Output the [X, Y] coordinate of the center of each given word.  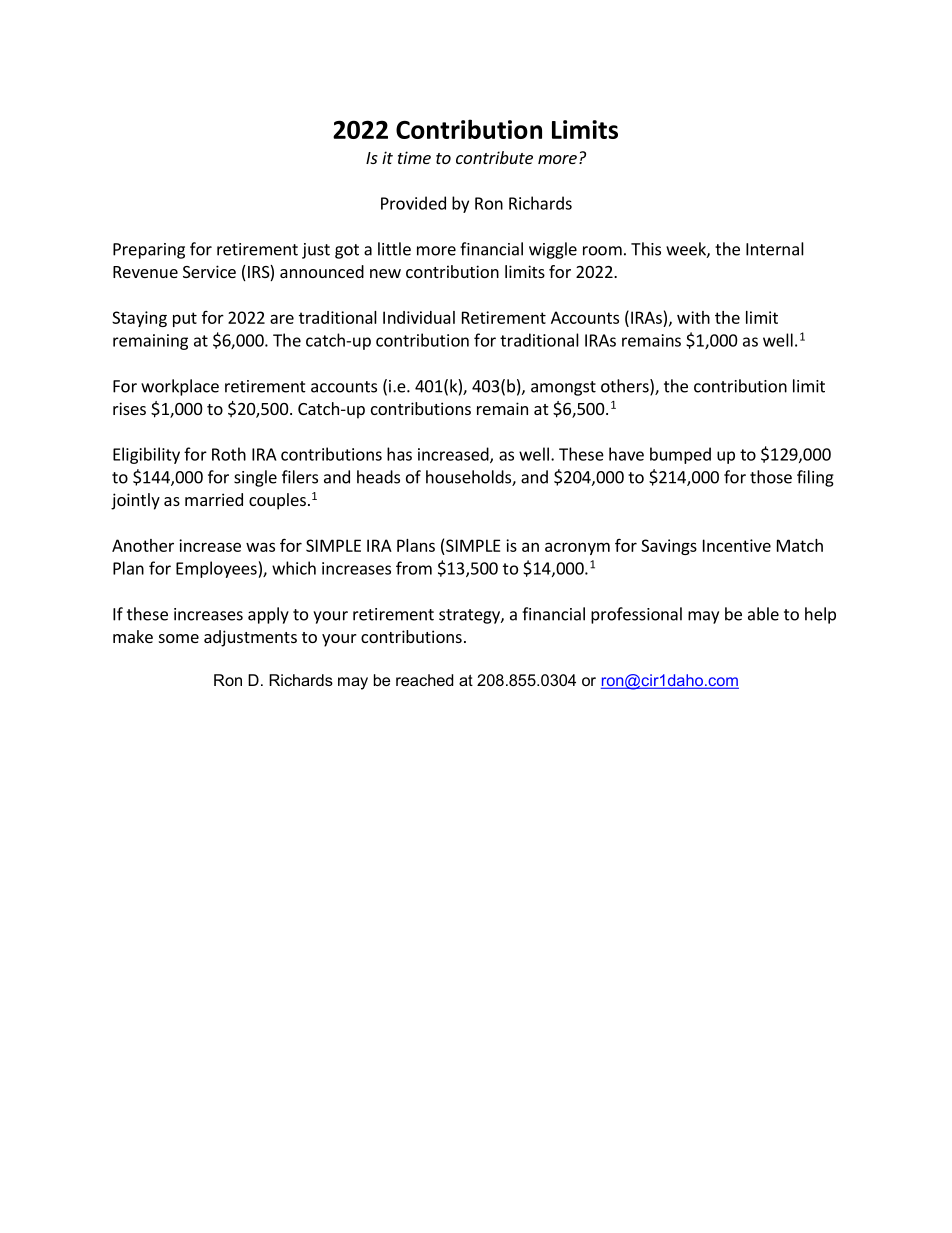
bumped [680, 455]
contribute [494, 157]
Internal [775, 249]
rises [129, 408]
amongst [563, 388]
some [179, 638]
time [414, 157]
